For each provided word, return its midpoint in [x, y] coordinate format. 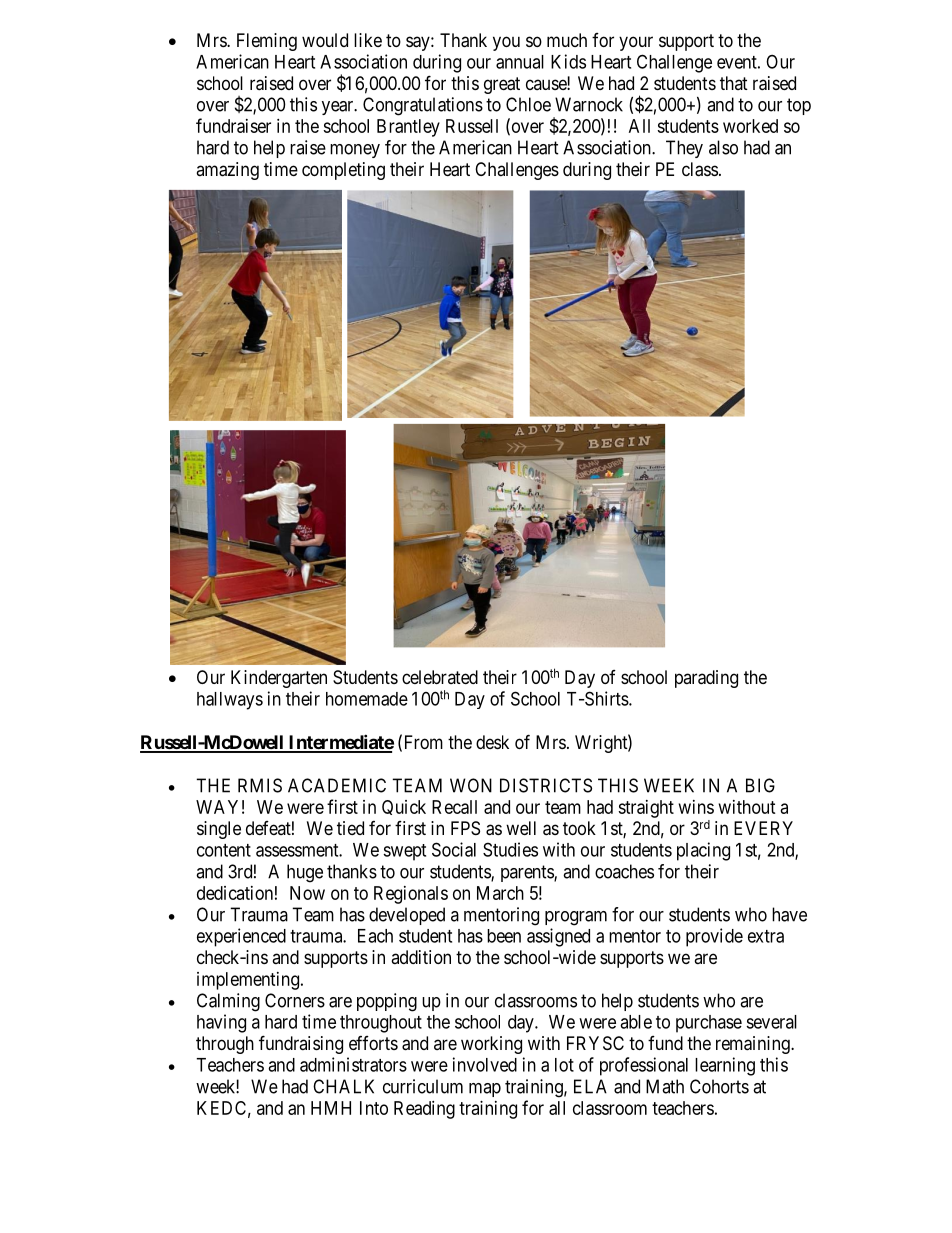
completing [343, 171]
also [723, 147]
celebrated [440, 677]
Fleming [267, 42]
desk [492, 742]
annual [520, 62]
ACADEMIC [337, 785]
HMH [331, 1108]
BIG [760, 785]
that [734, 83]
